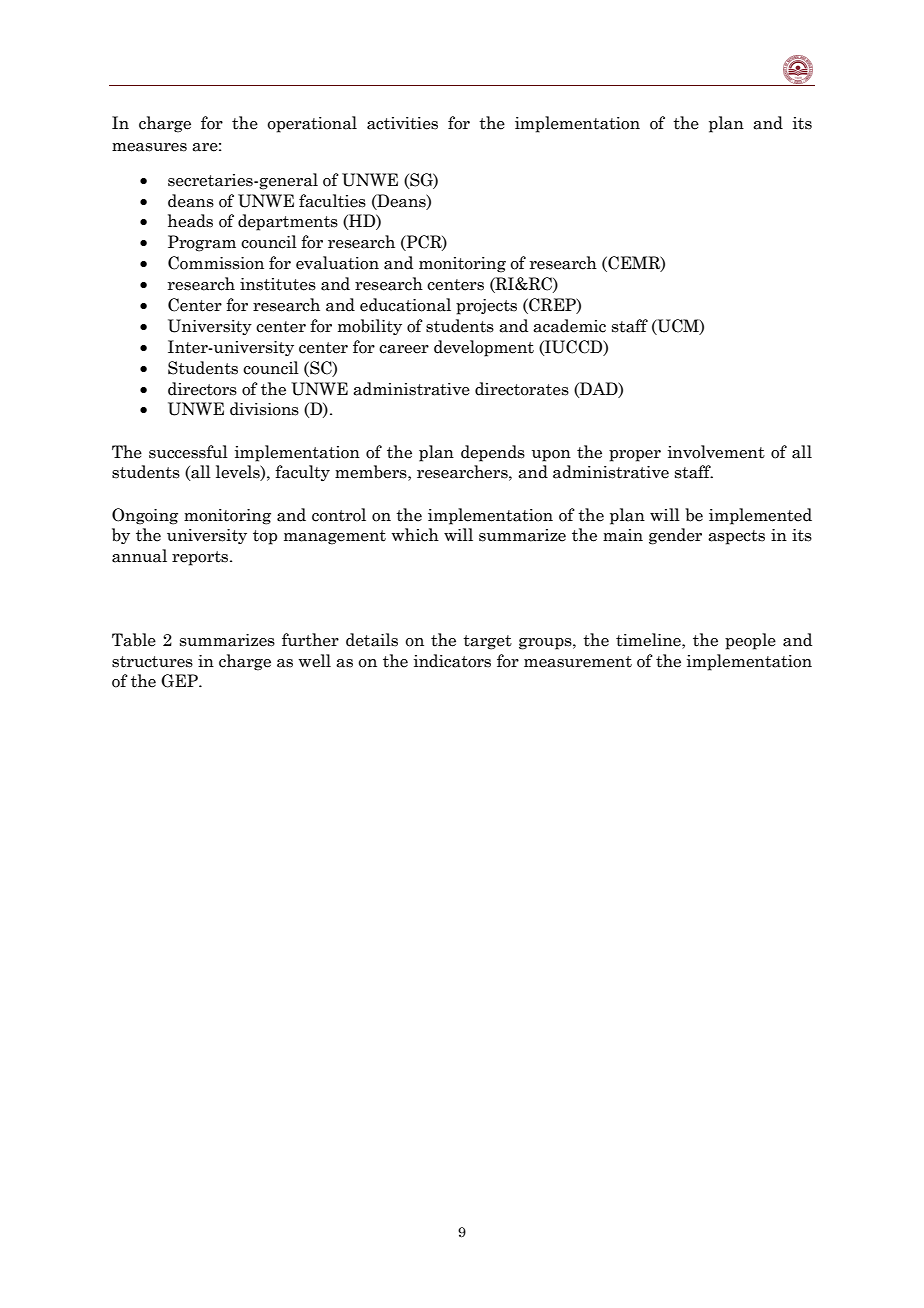 Image resolution: width=924 pixels, height=1308 pixels. Describe the element at coordinates (402, 123) in the screenshot. I see `activities` at that location.
